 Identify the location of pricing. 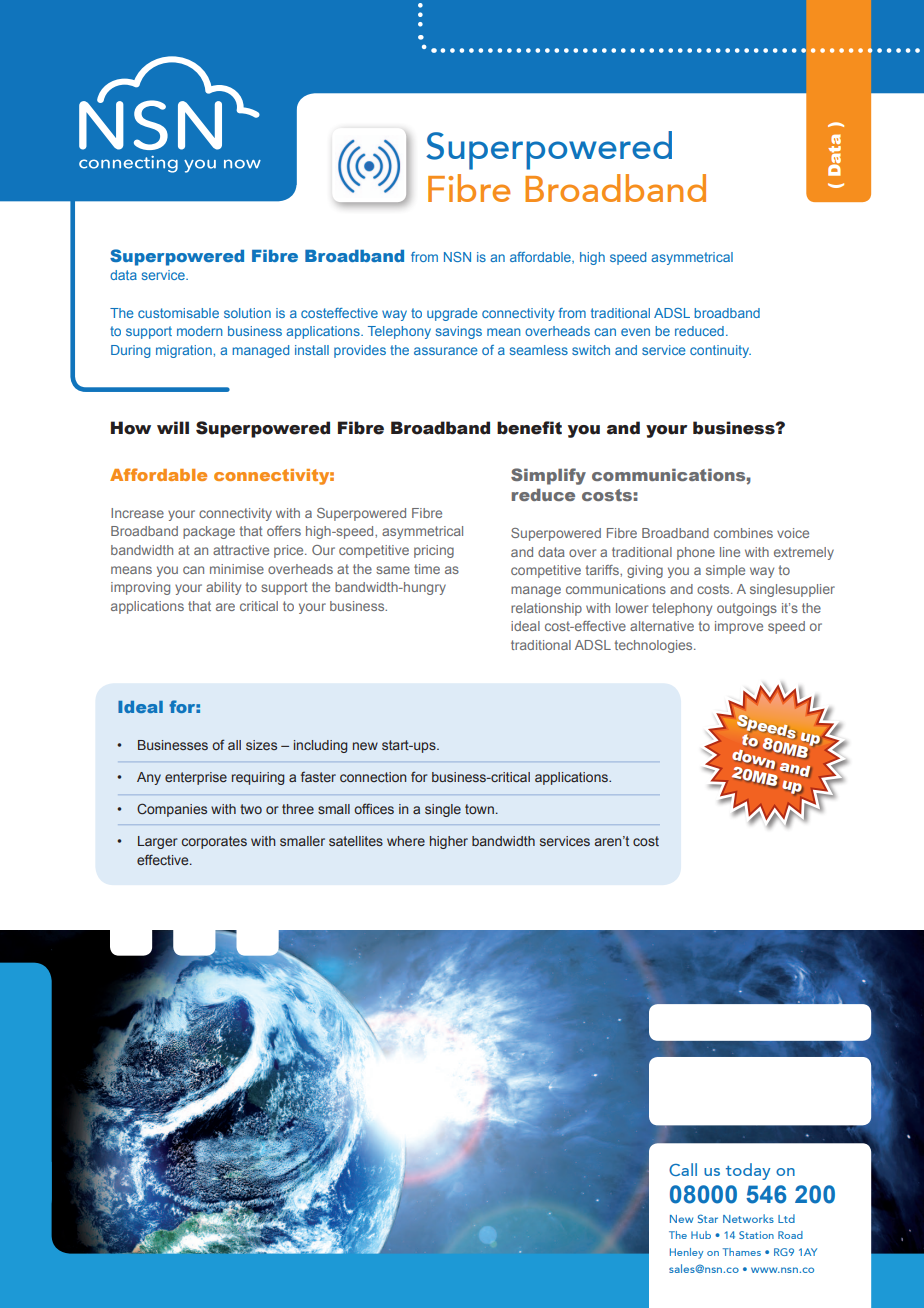
(434, 551).
